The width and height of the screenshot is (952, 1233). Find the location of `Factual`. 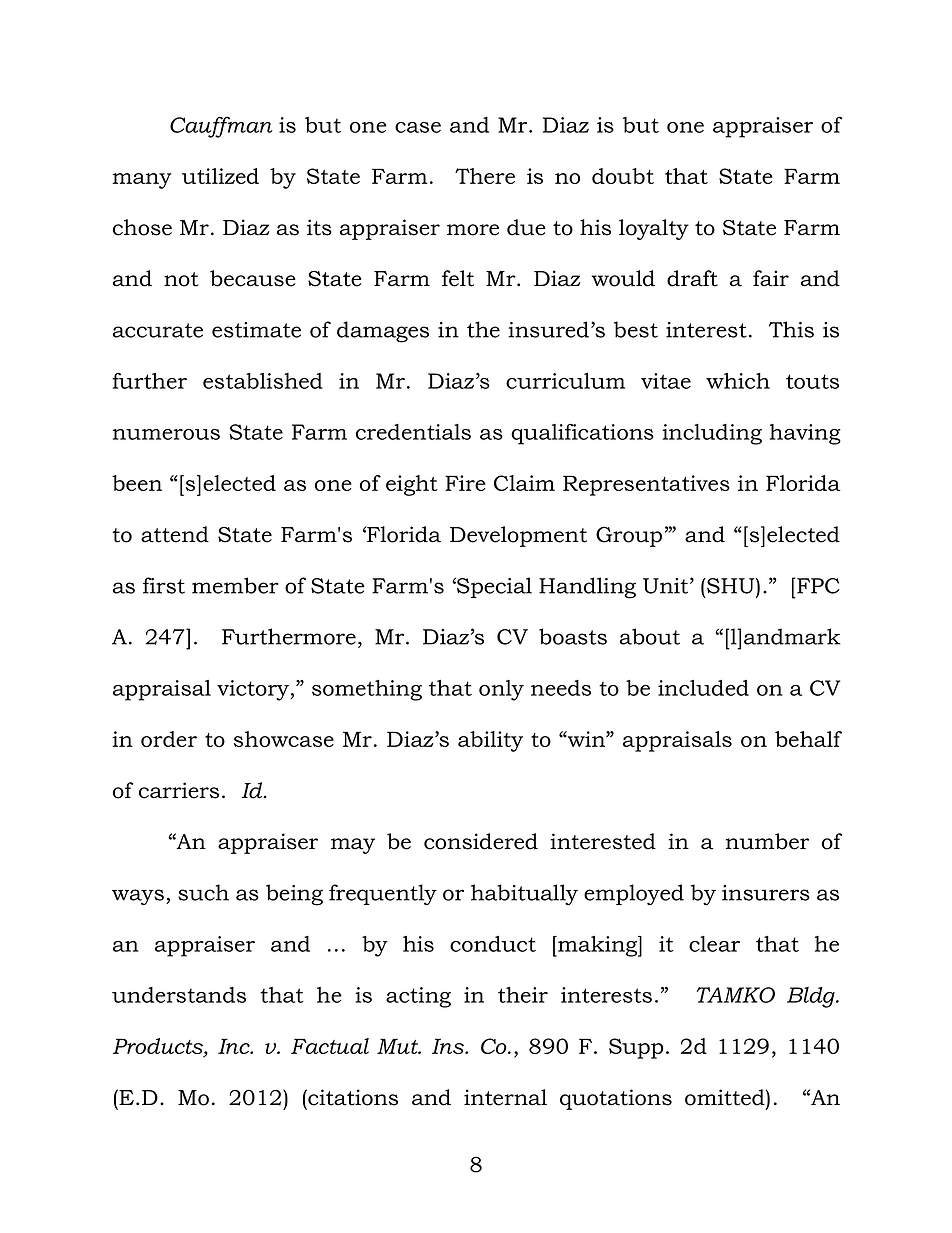

Factual is located at coordinates (330, 1046).
